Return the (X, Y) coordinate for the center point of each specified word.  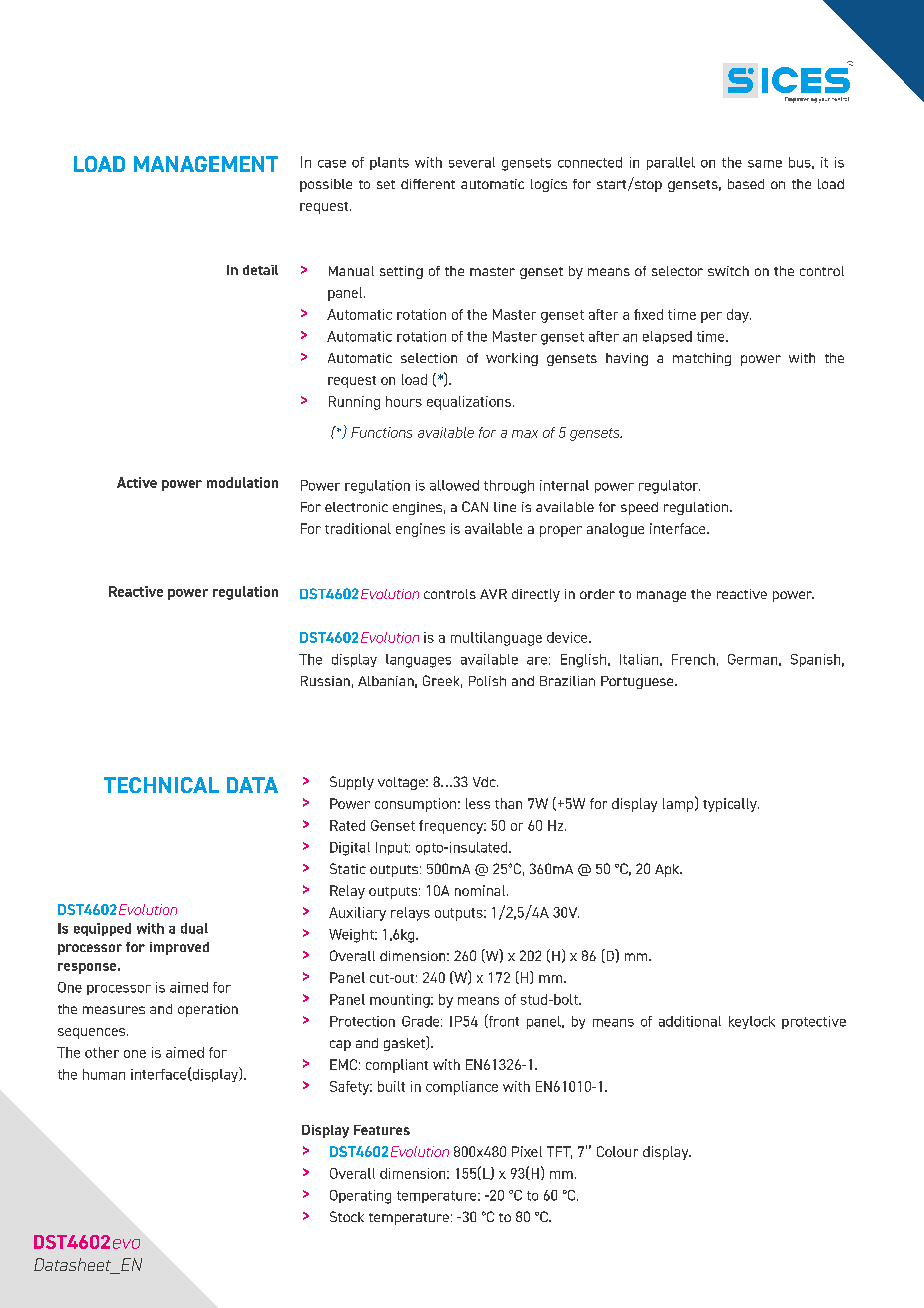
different (428, 184)
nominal (480, 890)
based (746, 184)
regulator (669, 487)
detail (260, 270)
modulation (242, 482)
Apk (668, 870)
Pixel (527, 1151)
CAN (475, 506)
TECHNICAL (161, 785)
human (104, 1074)
